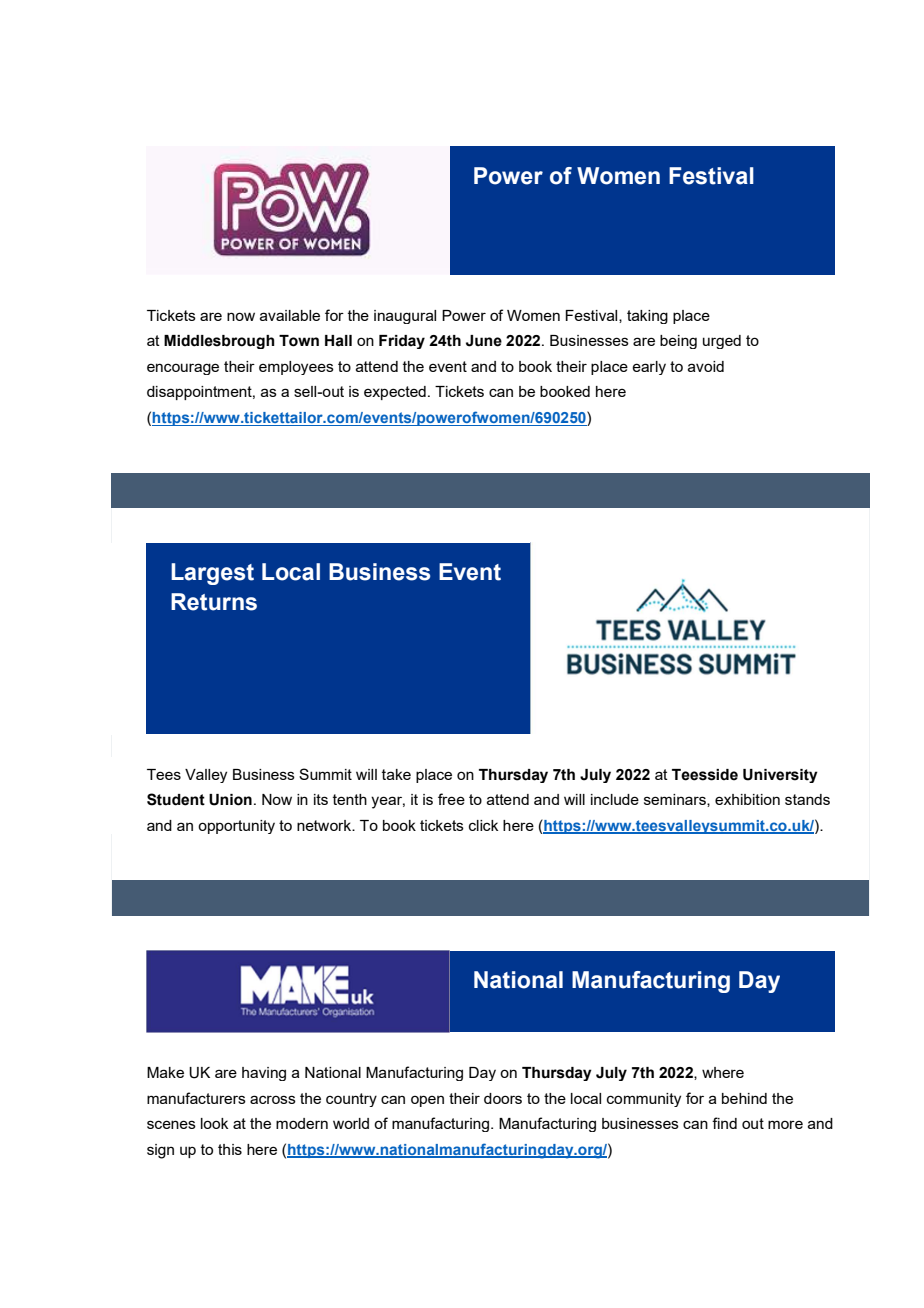 The image size is (924, 1308). Describe the element at coordinates (503, 1098) in the screenshot. I see `doors` at that location.
